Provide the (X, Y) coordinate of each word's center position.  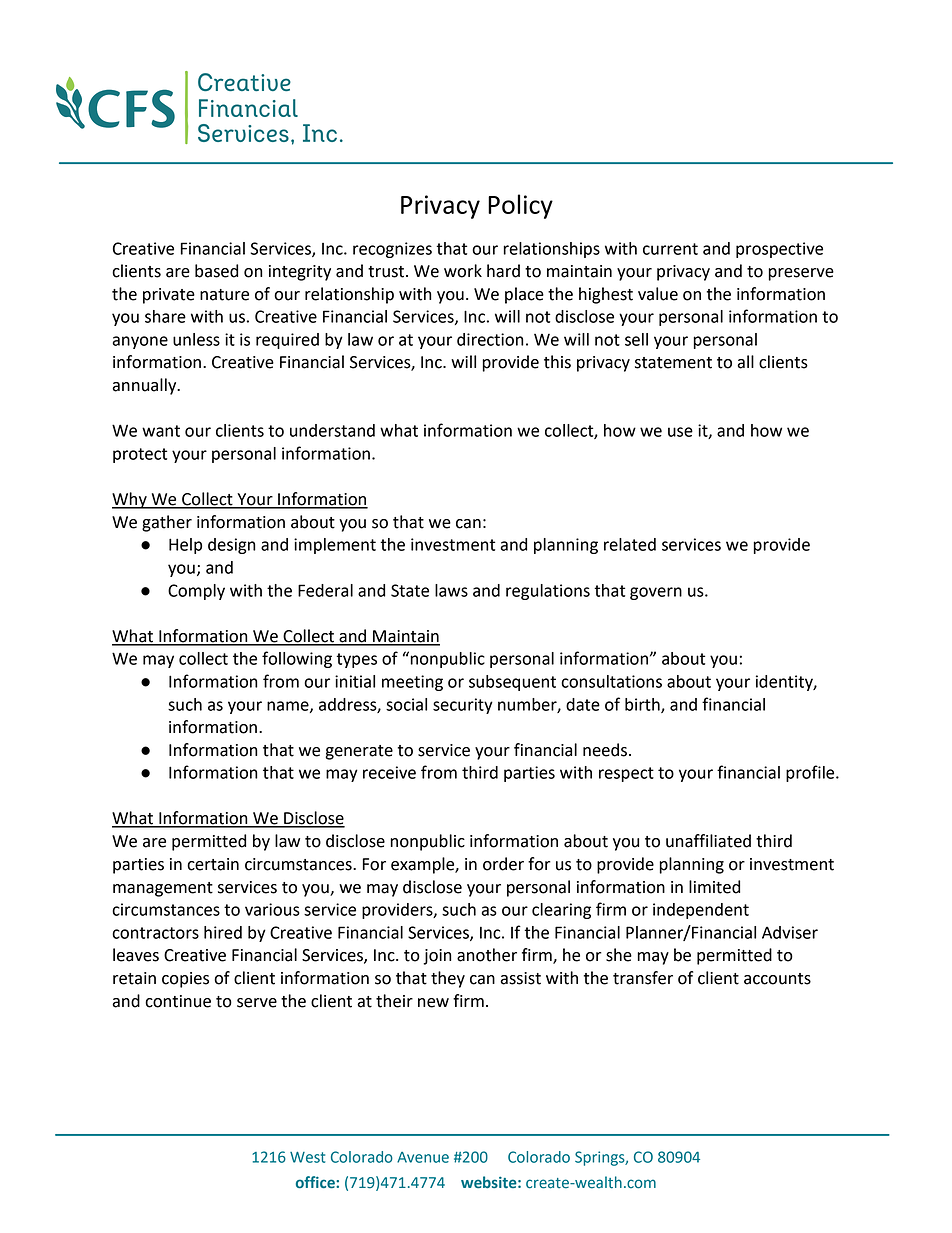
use (680, 432)
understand (332, 430)
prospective (779, 250)
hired (223, 932)
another (487, 955)
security (463, 706)
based (216, 271)
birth (643, 705)
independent (701, 911)
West (307, 1157)
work (463, 271)
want (161, 431)
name (289, 707)
